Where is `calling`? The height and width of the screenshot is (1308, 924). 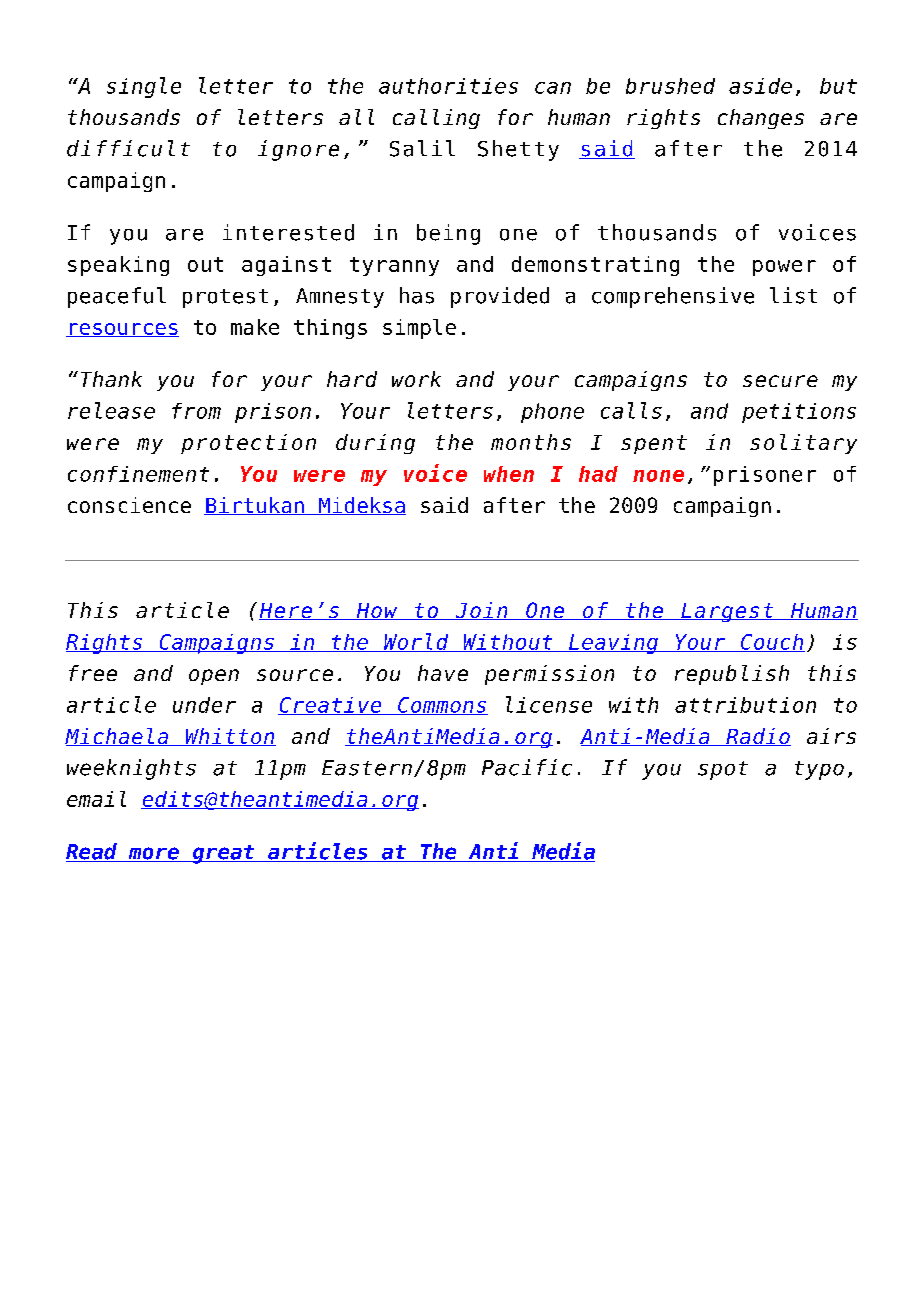
calling is located at coordinates (436, 119).
